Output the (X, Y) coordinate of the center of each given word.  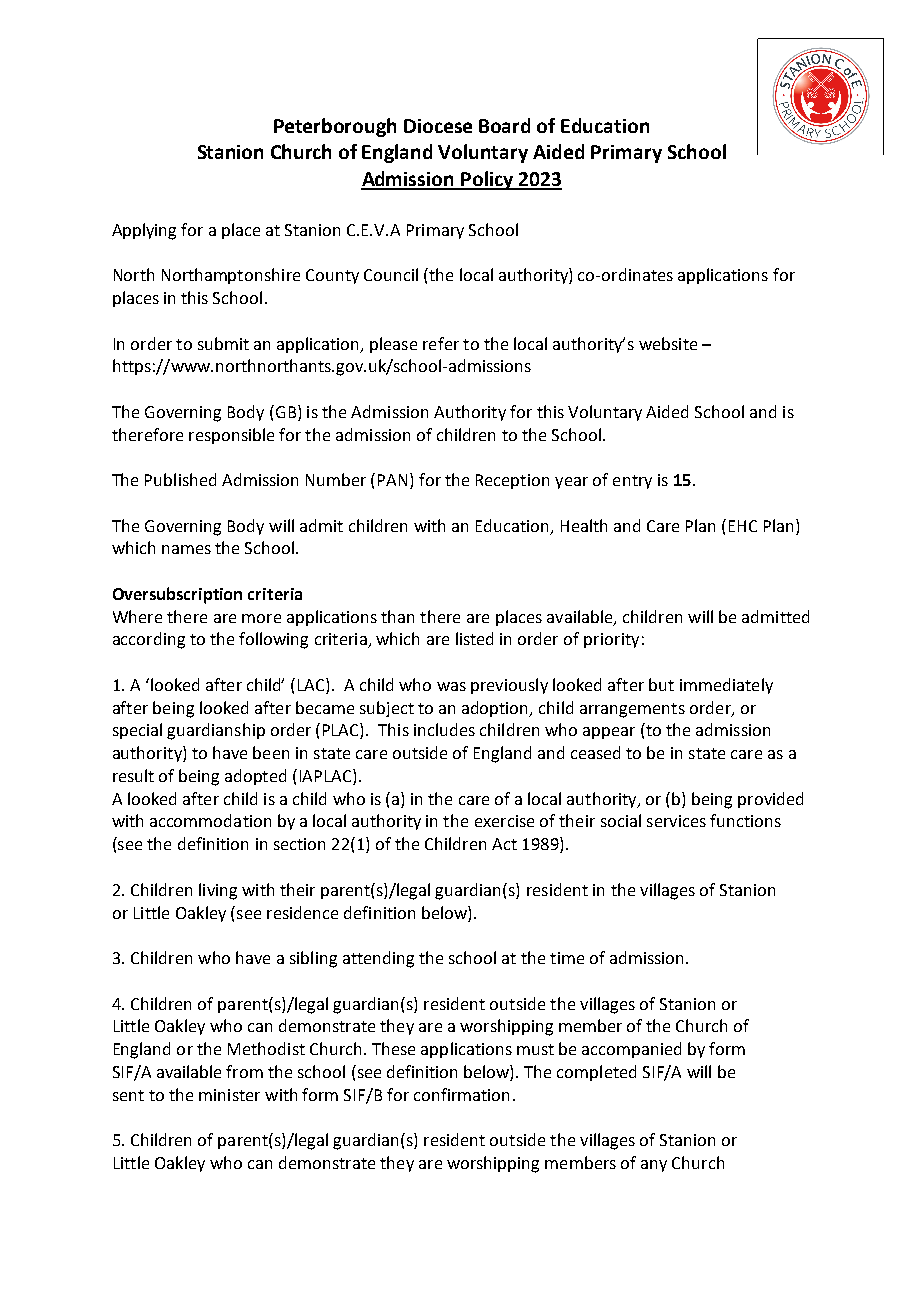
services (676, 821)
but (661, 684)
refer (441, 343)
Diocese (438, 126)
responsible (231, 436)
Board (504, 125)
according (149, 640)
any (654, 1166)
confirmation (461, 1094)
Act (504, 844)
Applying (144, 231)
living (218, 891)
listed (474, 638)
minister (229, 1095)
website (668, 343)
